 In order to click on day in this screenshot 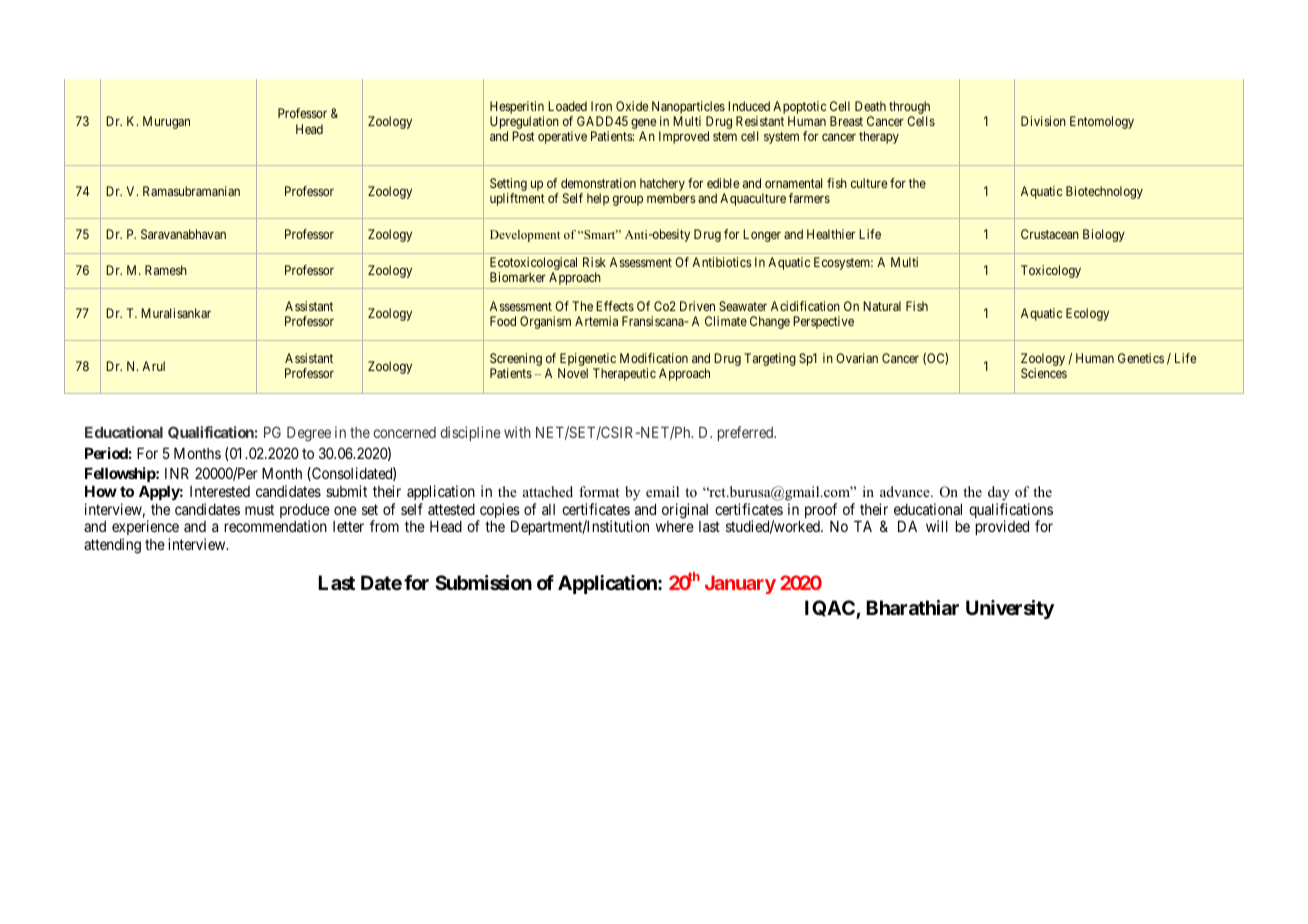, I will do `click(999, 493)`.
